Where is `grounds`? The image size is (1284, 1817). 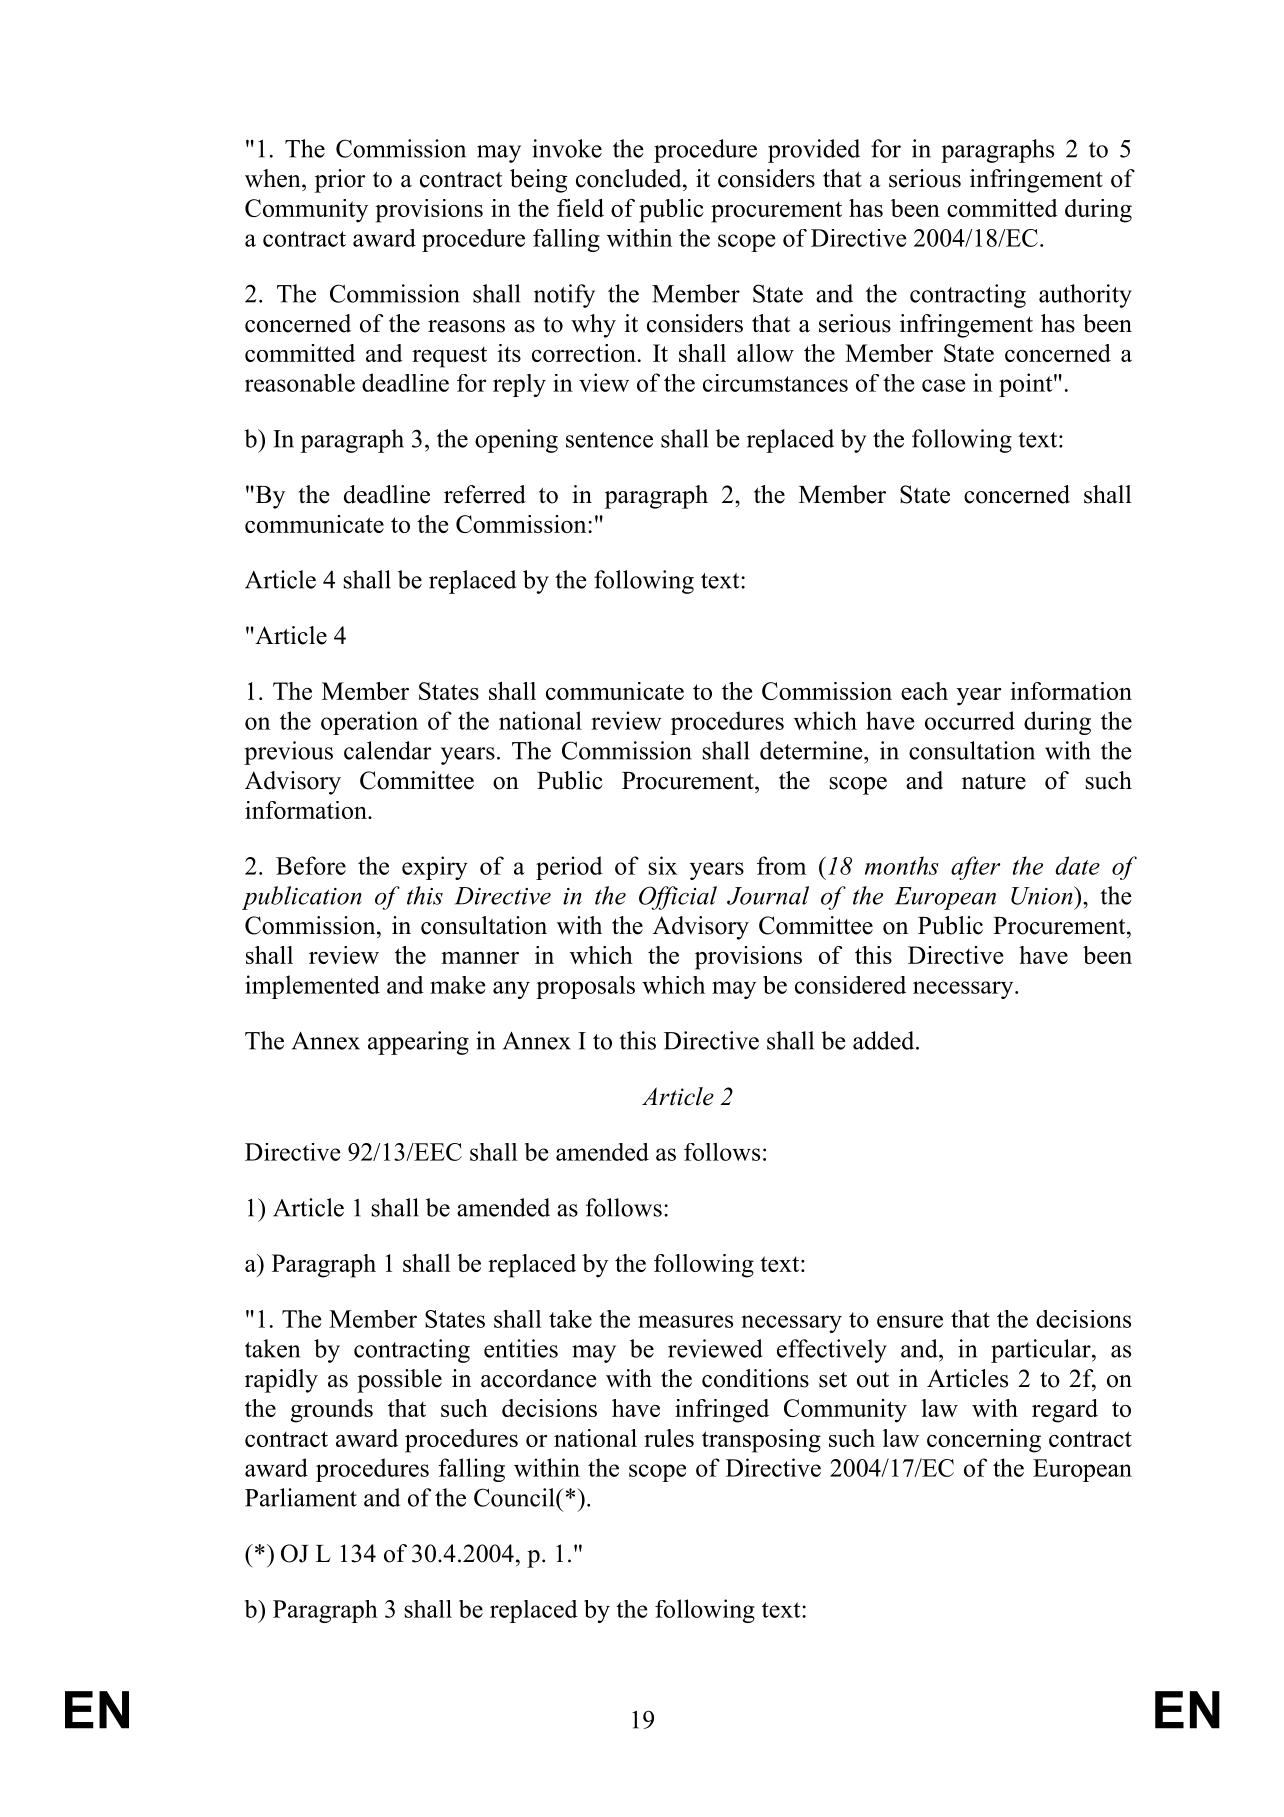 grounds is located at coordinates (332, 1411).
